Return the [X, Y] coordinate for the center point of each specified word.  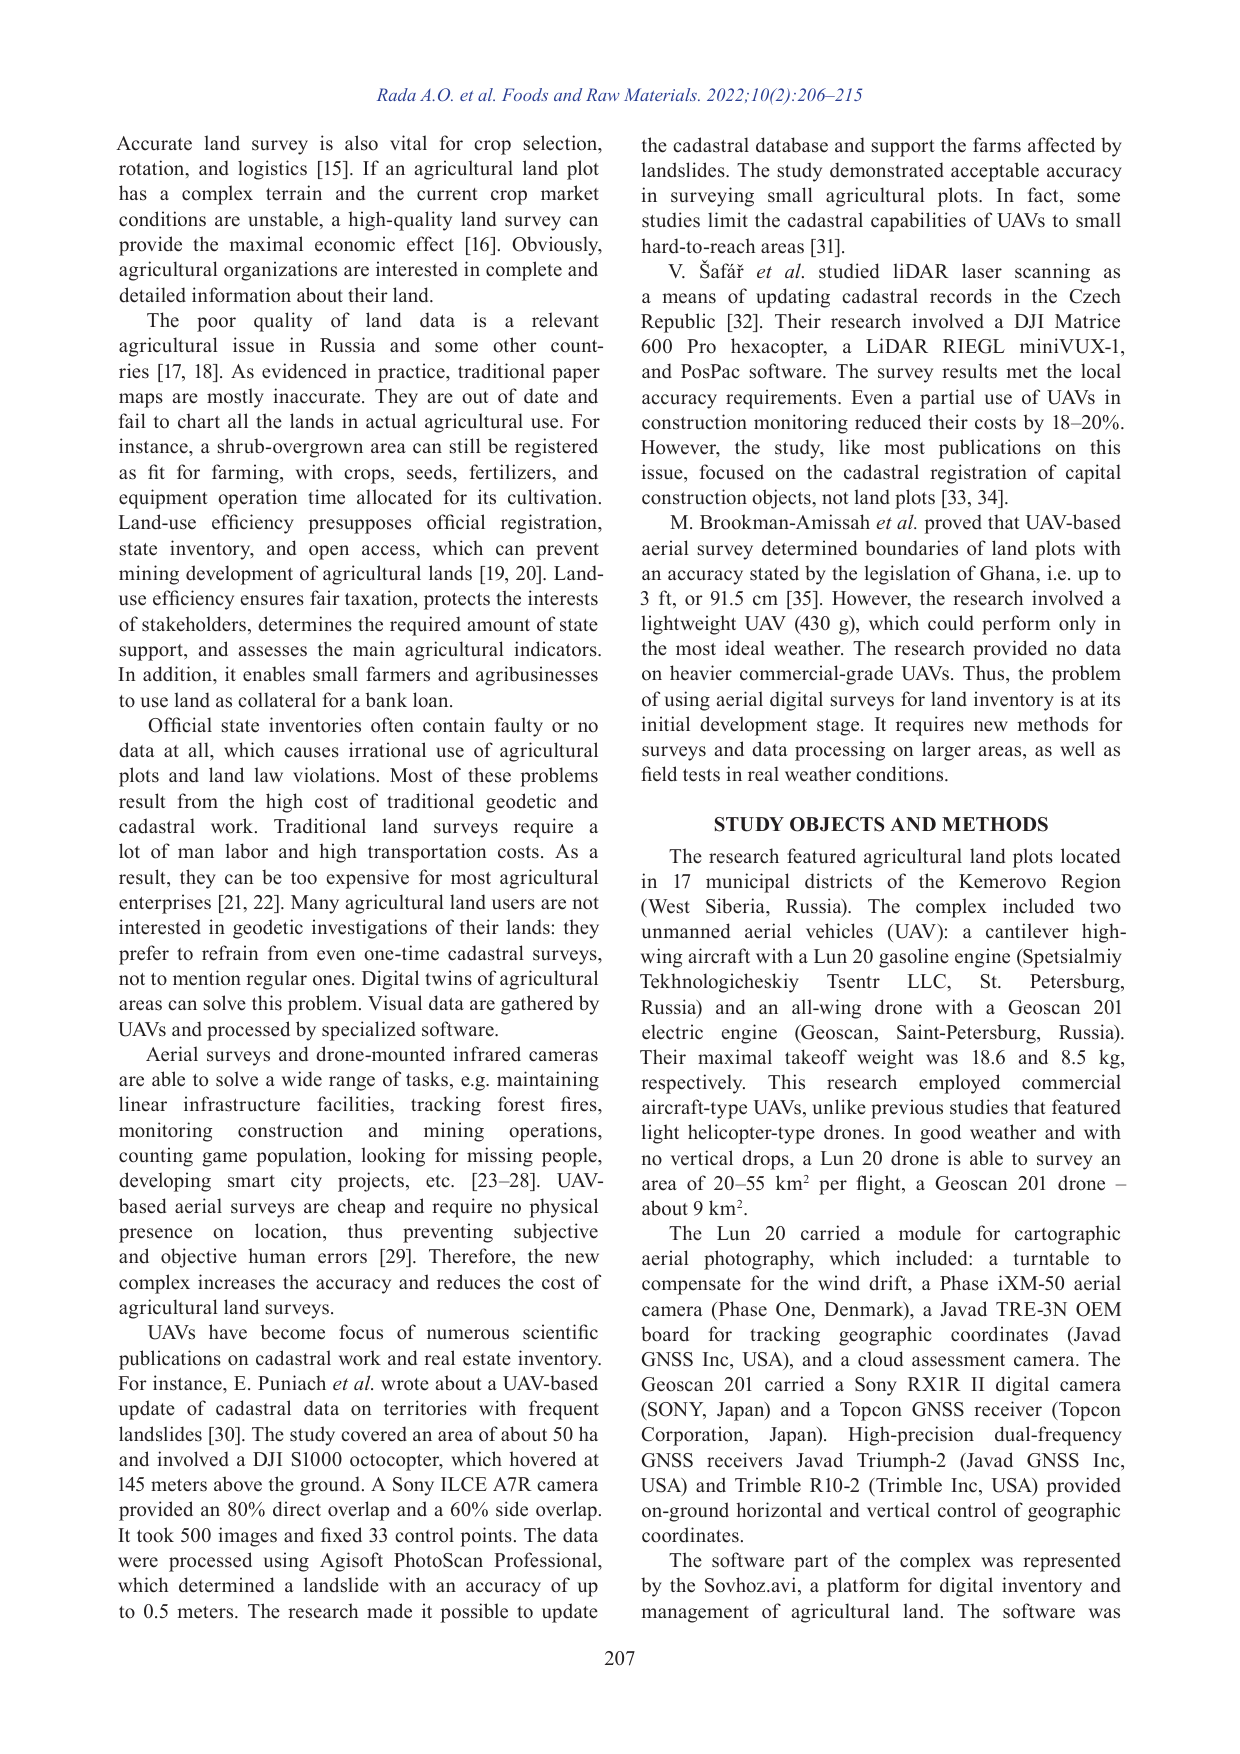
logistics [272, 170]
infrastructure [242, 1104]
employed [959, 1084]
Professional [546, 1560]
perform [1016, 625]
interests [563, 598]
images [247, 1537]
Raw [603, 94]
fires [580, 1104]
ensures [272, 600]
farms [997, 145]
